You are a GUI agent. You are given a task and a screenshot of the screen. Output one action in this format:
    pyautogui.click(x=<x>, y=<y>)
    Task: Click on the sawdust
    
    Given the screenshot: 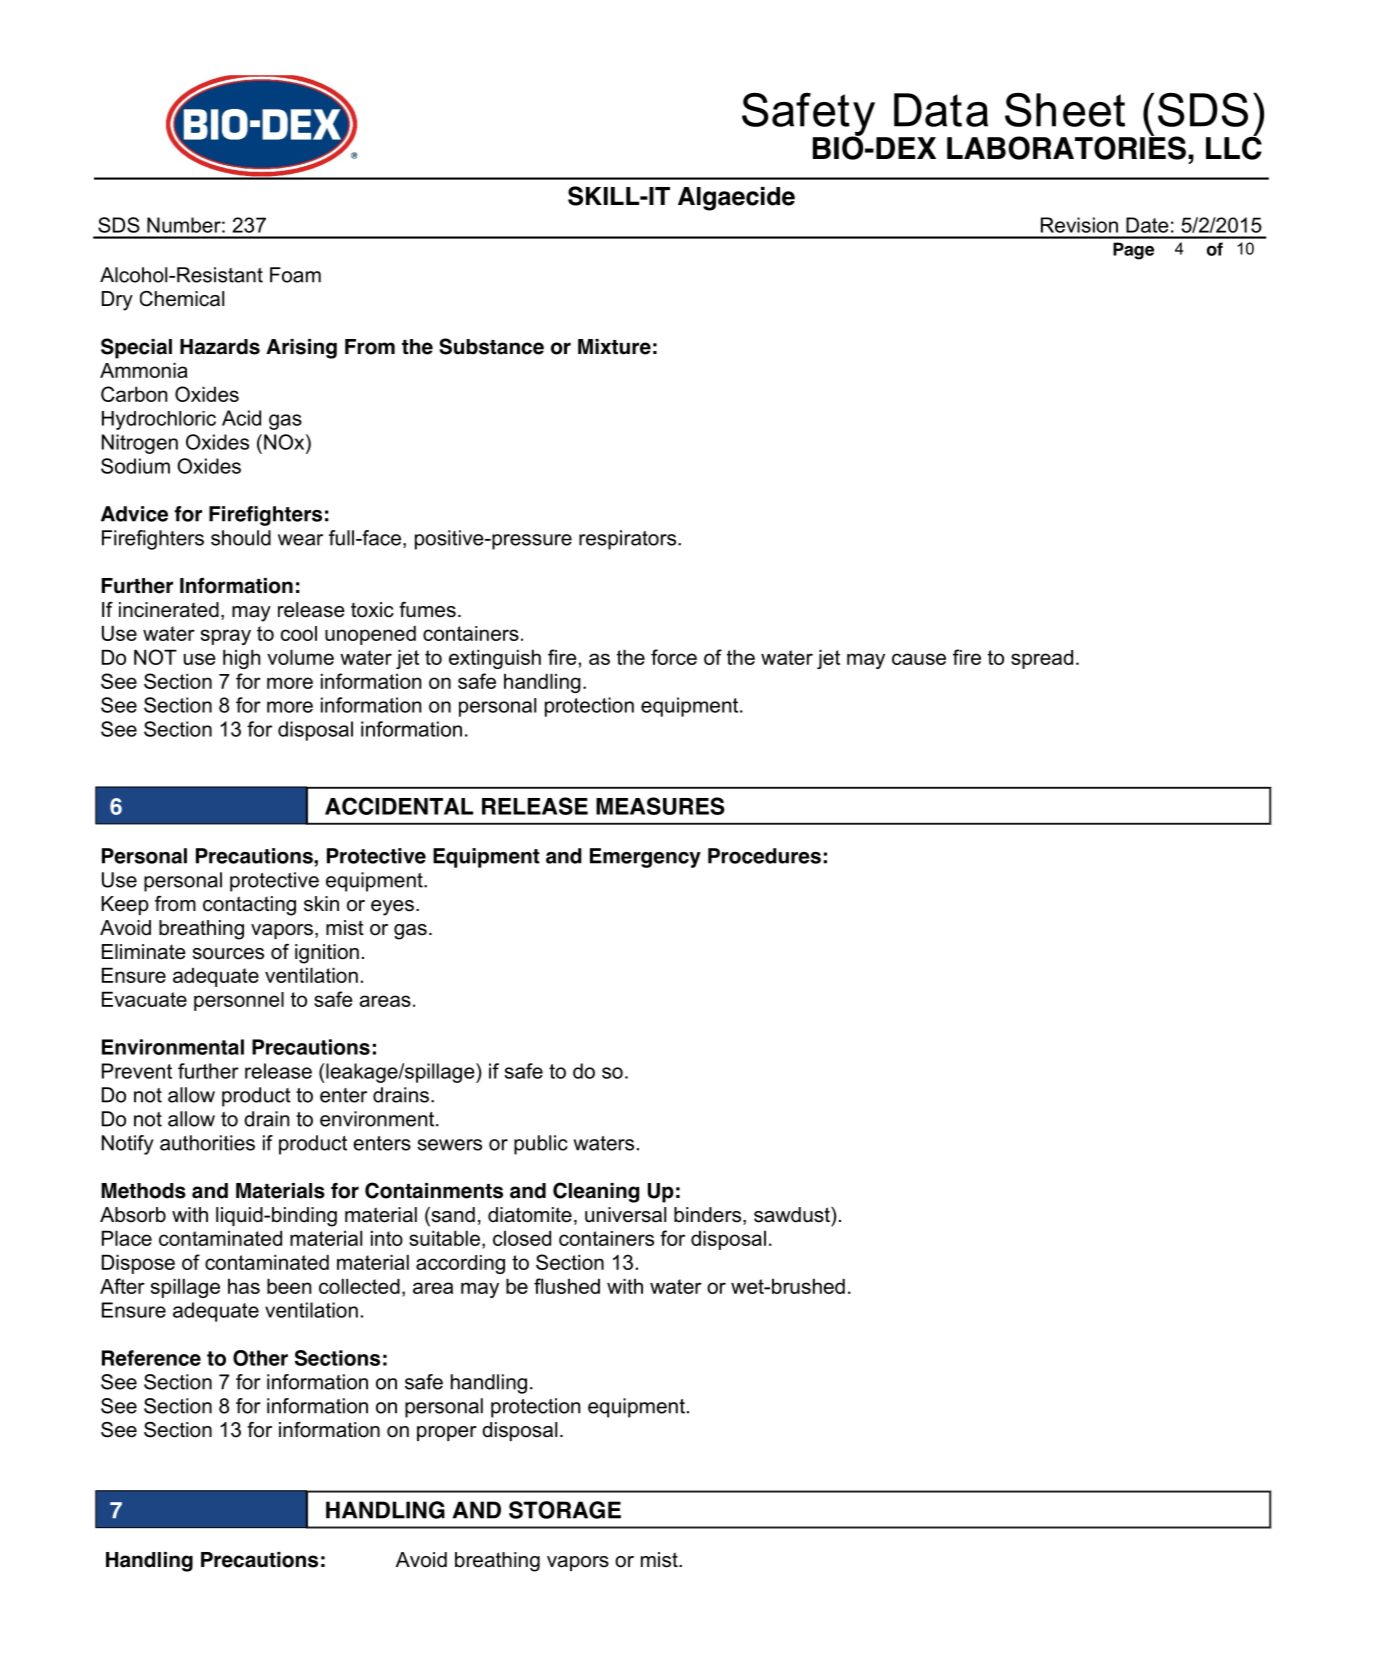 What is the action you would take?
    pyautogui.click(x=793, y=1215)
